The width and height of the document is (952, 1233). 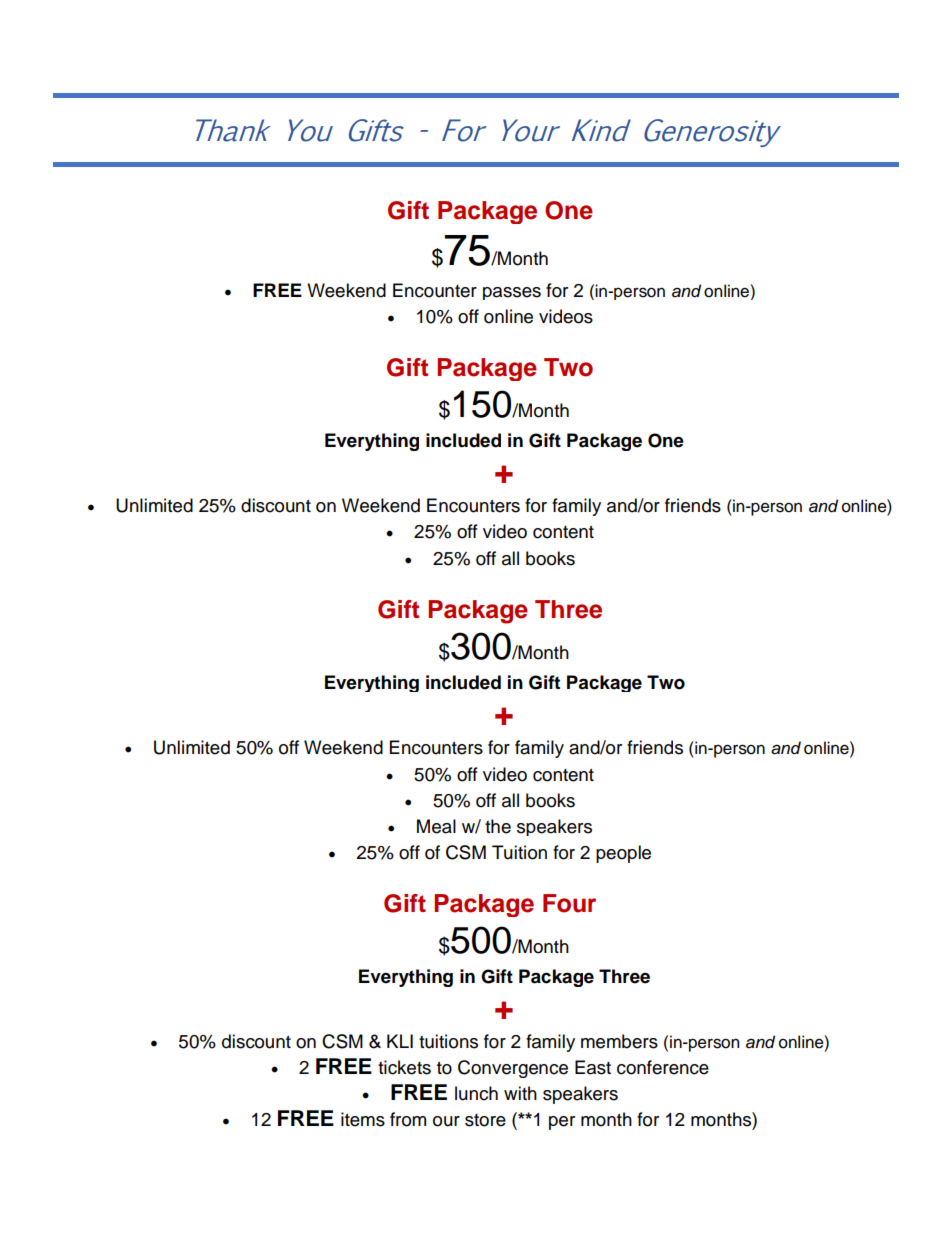 What do you see at coordinates (619, 1041) in the document?
I see `members` at bounding box center [619, 1041].
